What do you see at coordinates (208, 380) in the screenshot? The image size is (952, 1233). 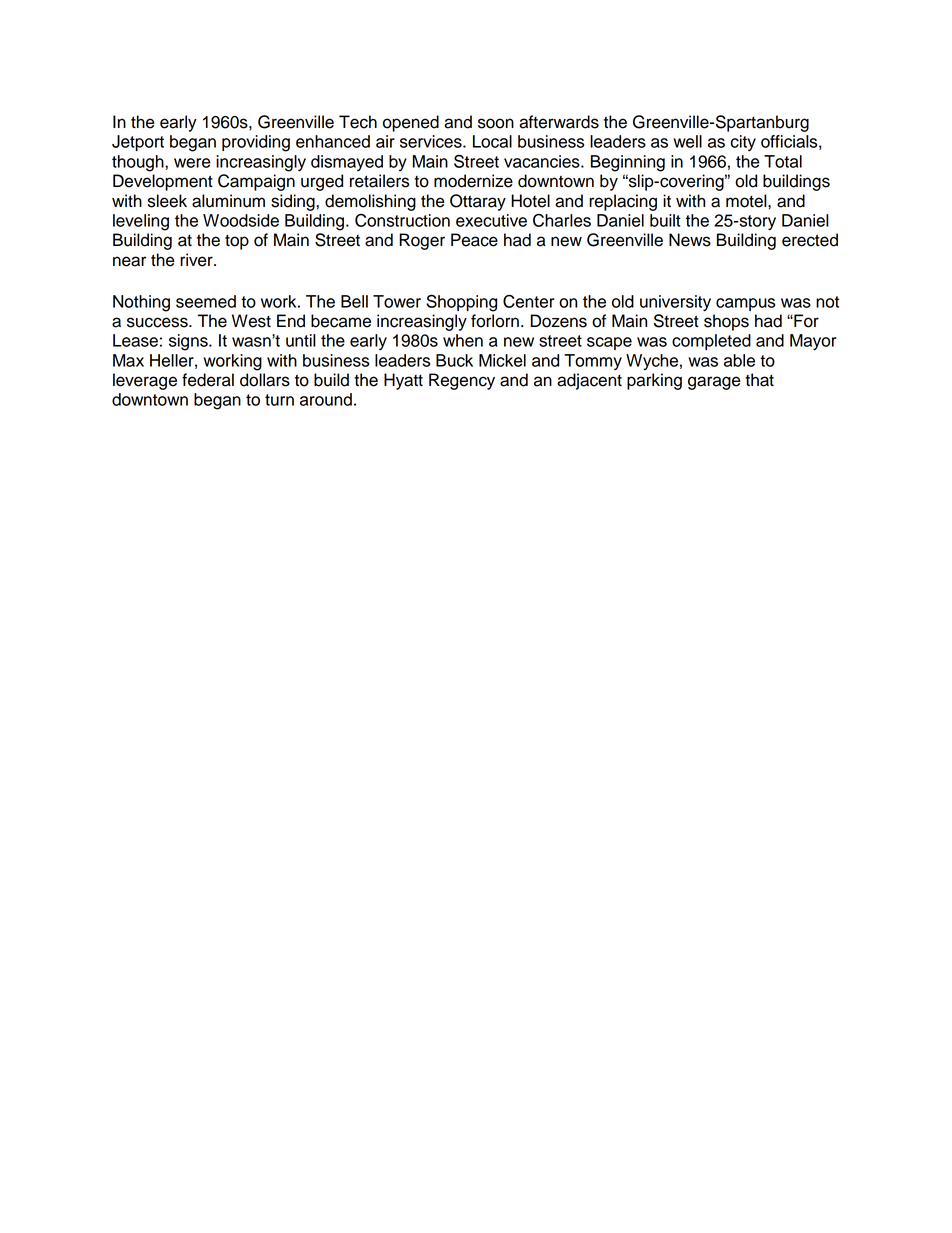 I see `federal` at bounding box center [208, 380].
